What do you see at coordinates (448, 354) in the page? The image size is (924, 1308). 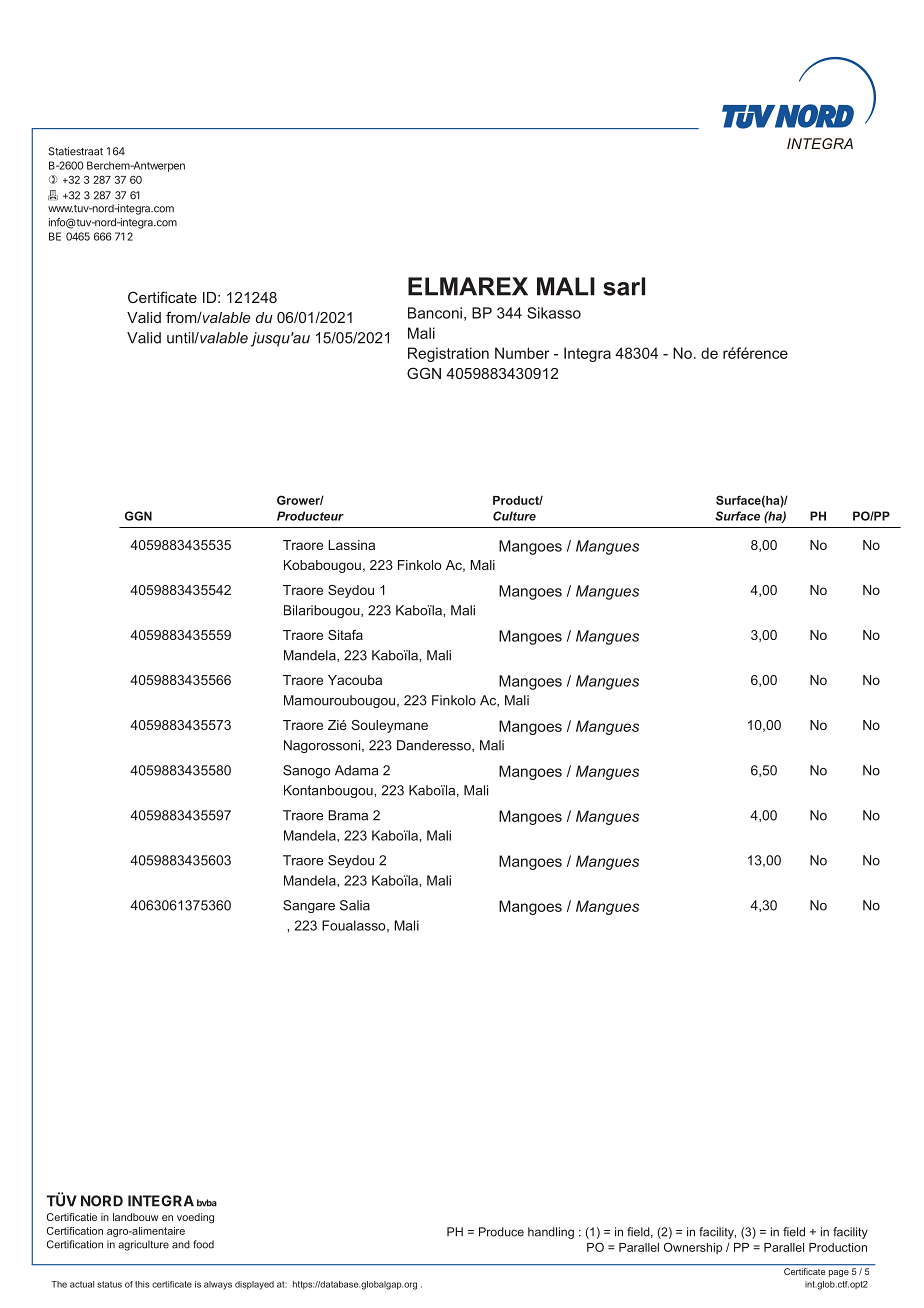 I see `Registration` at bounding box center [448, 354].
